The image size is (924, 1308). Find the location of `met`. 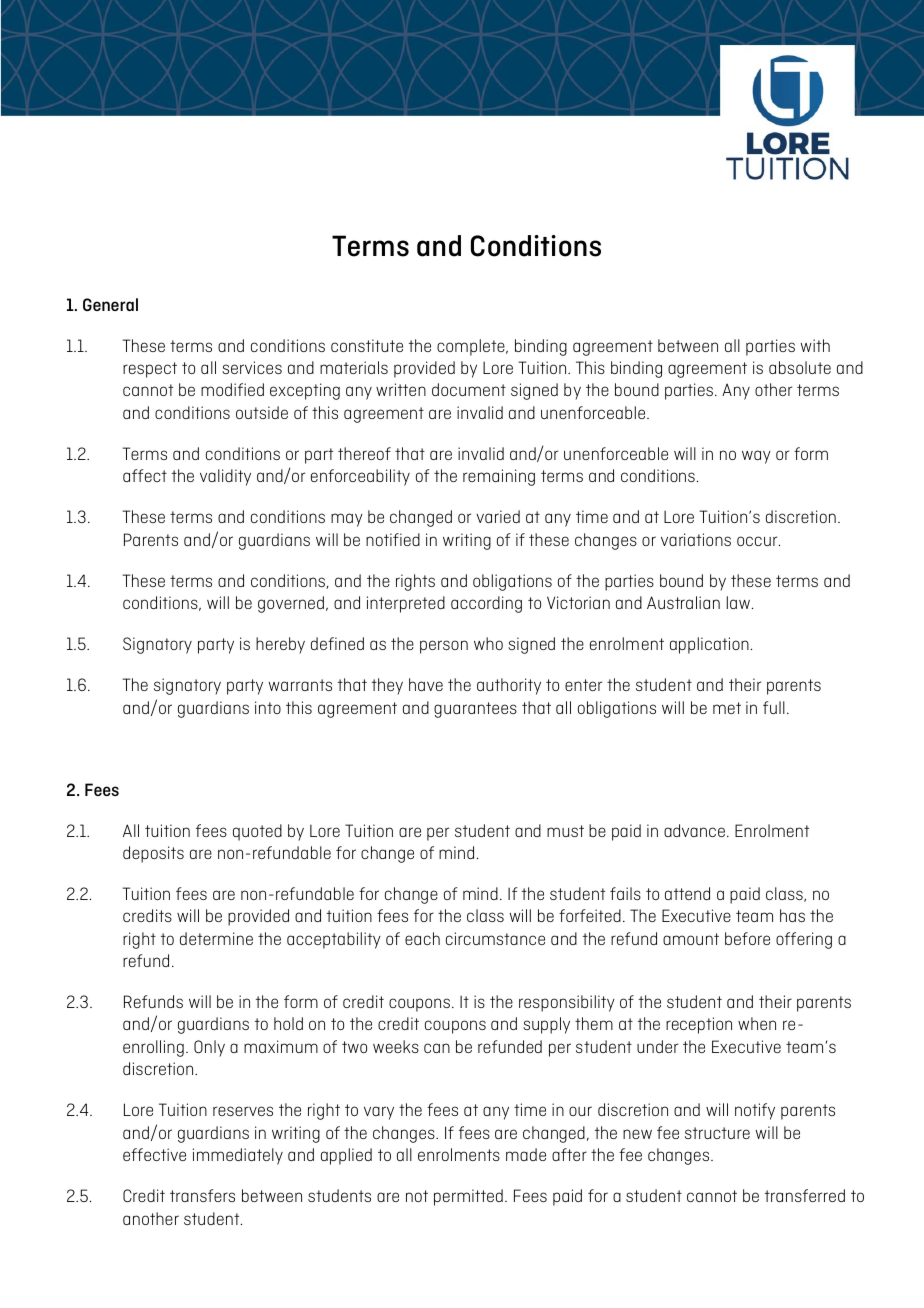

met is located at coordinates (727, 708).
